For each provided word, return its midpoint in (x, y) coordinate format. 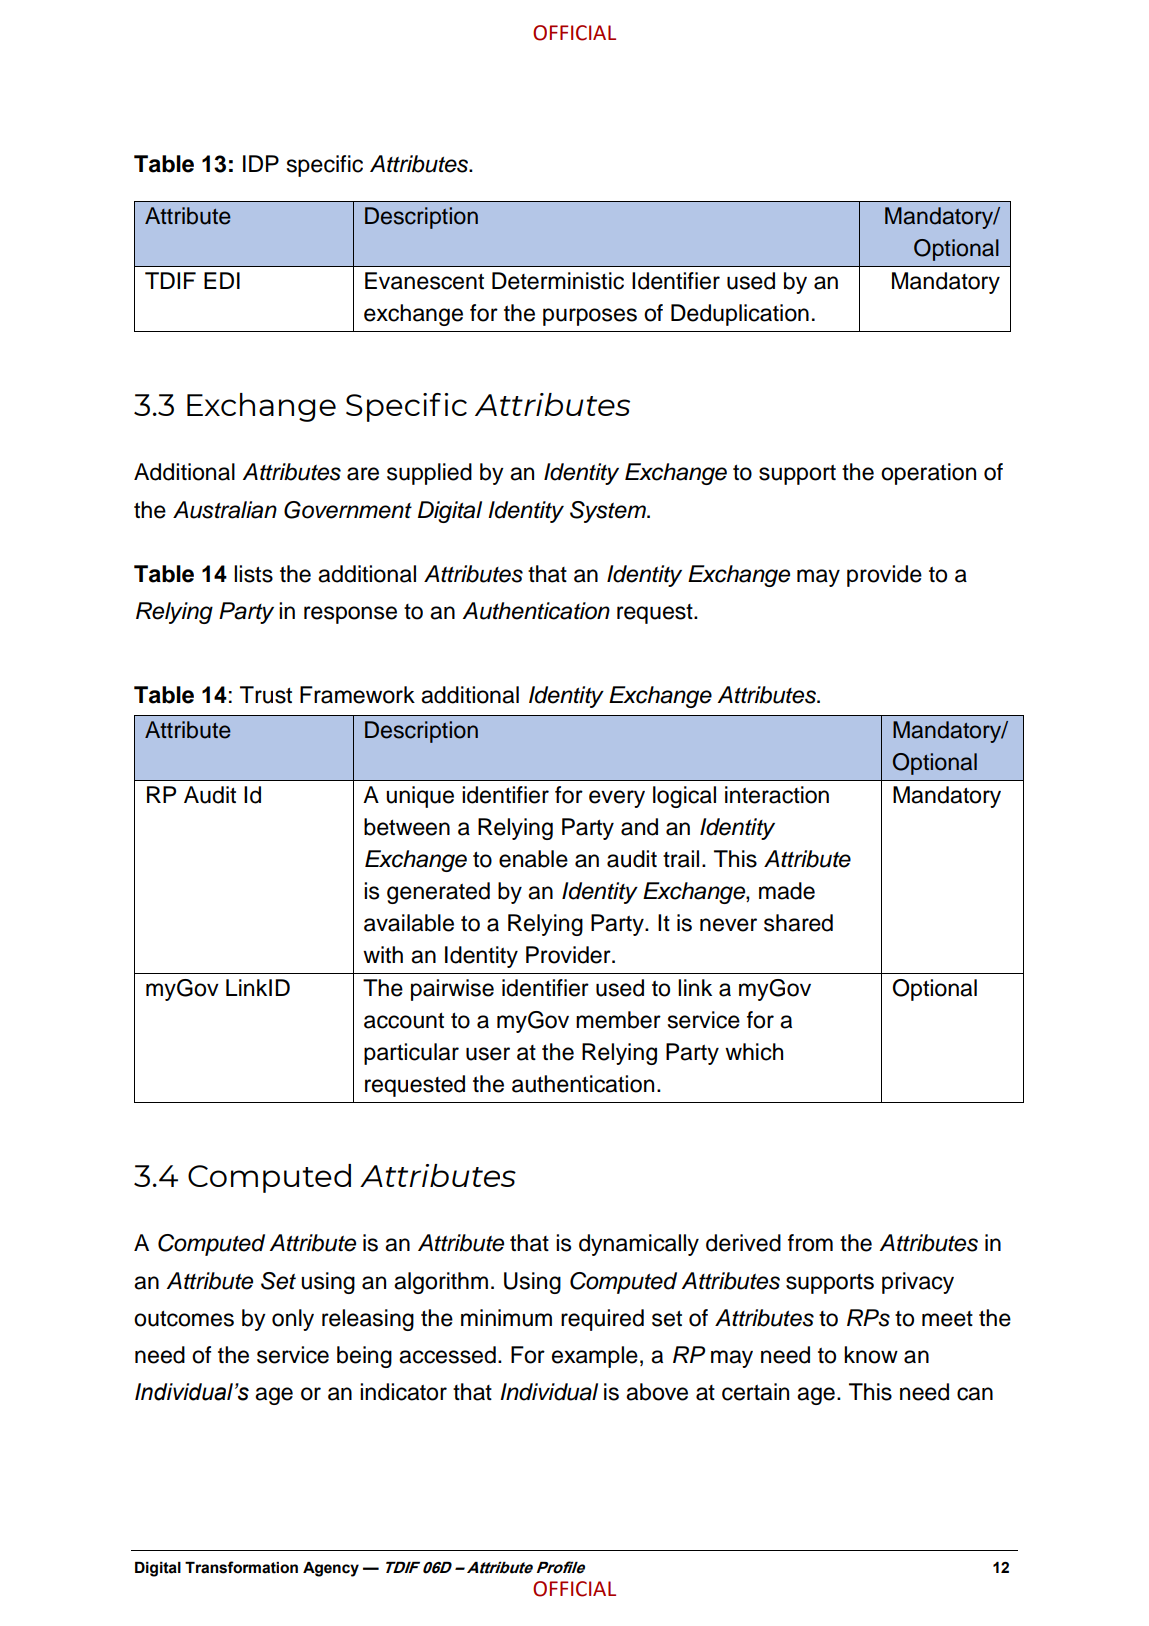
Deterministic (558, 281)
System (609, 512)
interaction (777, 795)
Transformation (241, 1567)
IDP (261, 163)
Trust (266, 695)
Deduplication (740, 315)
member (618, 1020)
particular (411, 1054)
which (754, 1052)
